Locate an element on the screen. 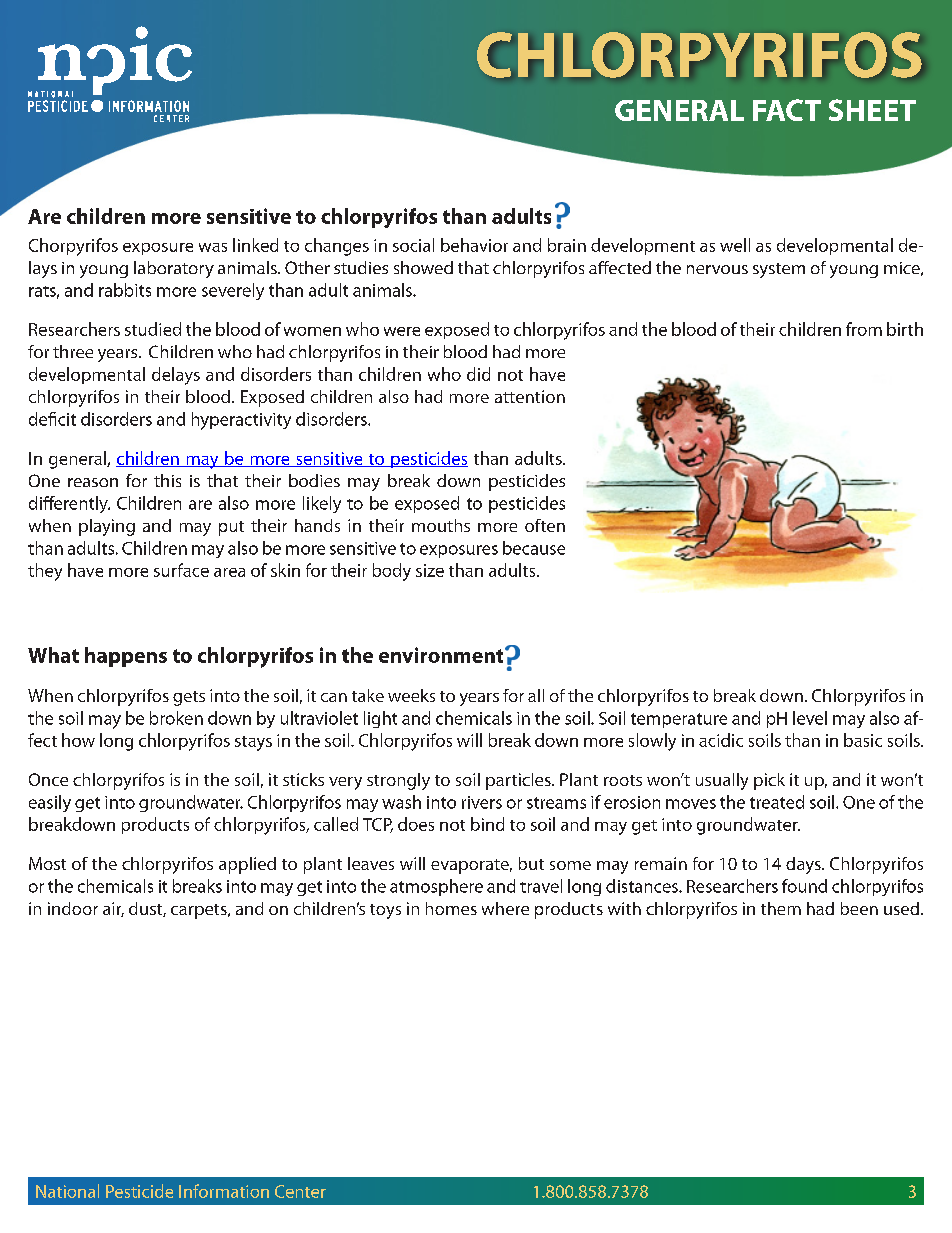  often is located at coordinates (545, 525).
